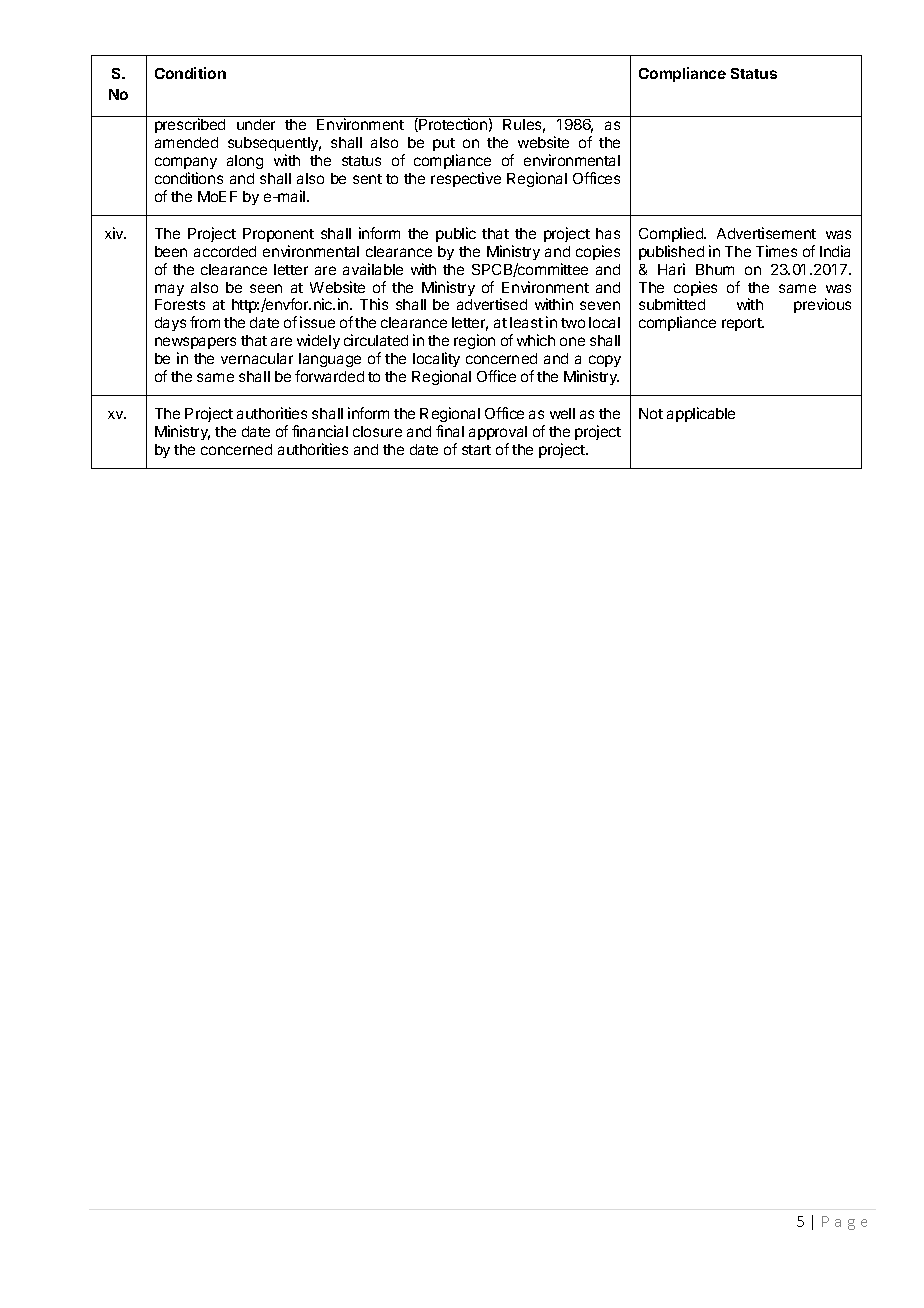 Image resolution: width=924 pixels, height=1308 pixels. Describe the element at coordinates (492, 304) in the screenshot. I see `advertised` at that location.
